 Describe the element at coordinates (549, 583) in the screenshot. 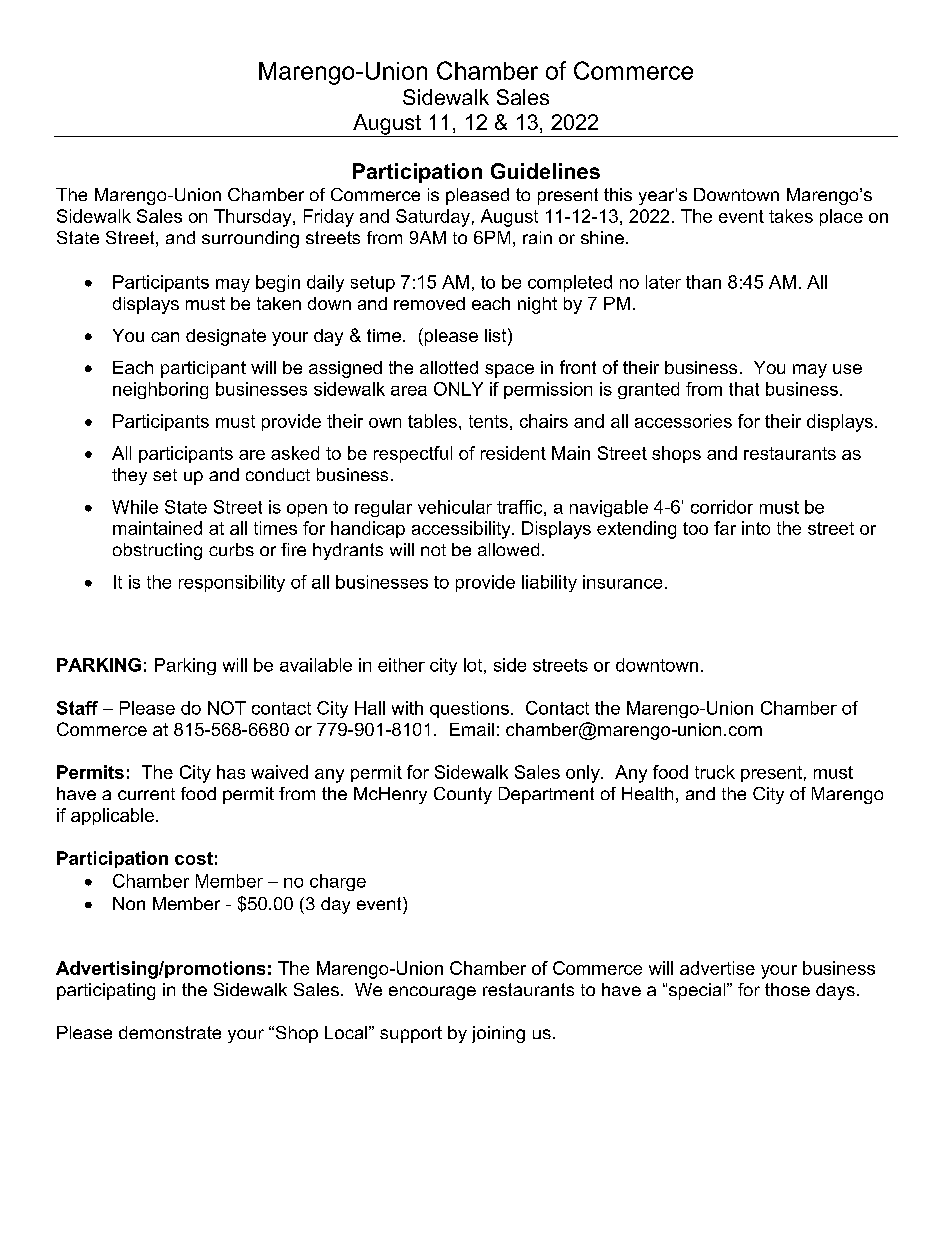

I see `liability` at that location.
